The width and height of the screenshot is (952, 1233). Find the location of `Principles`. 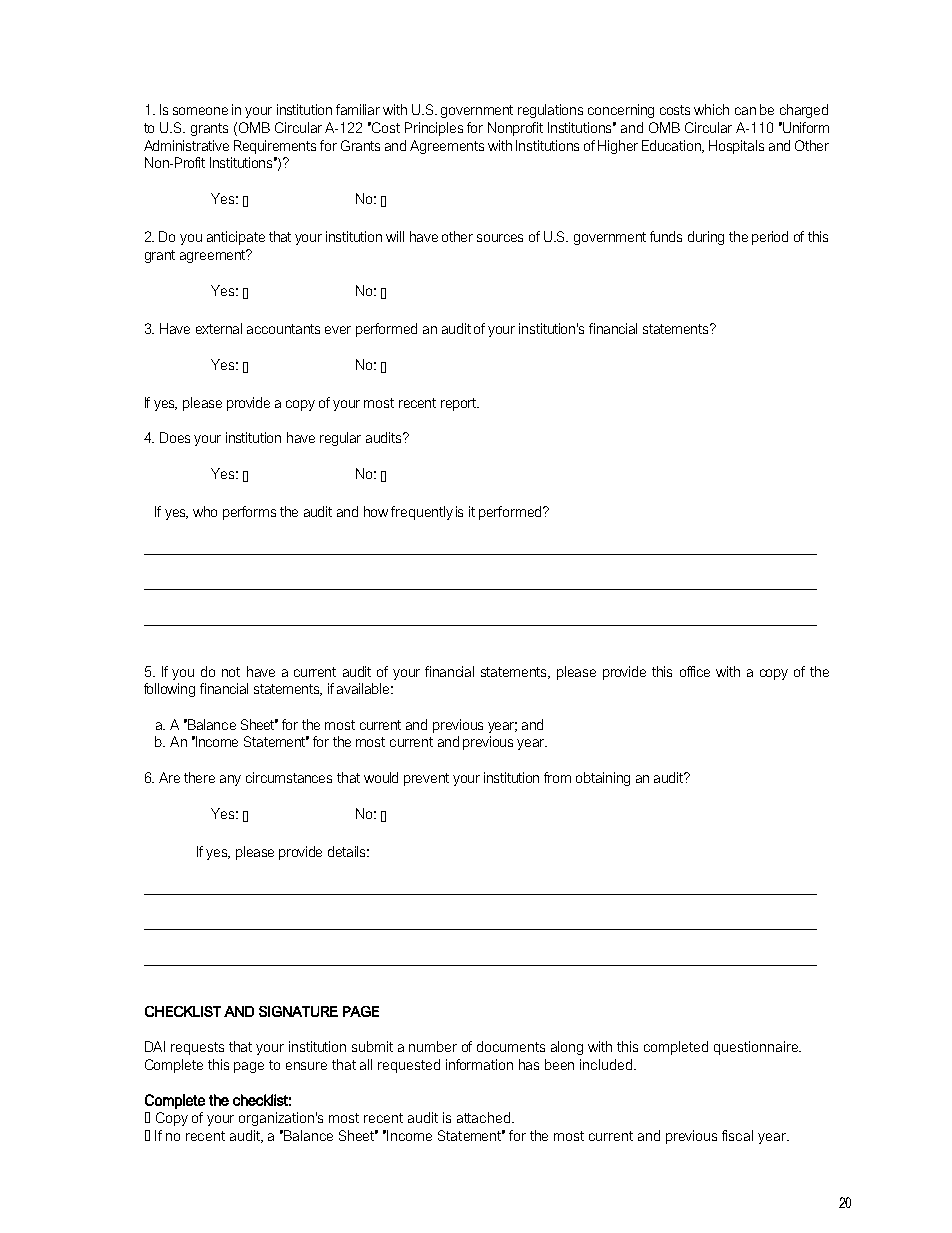

Principles is located at coordinates (434, 129).
